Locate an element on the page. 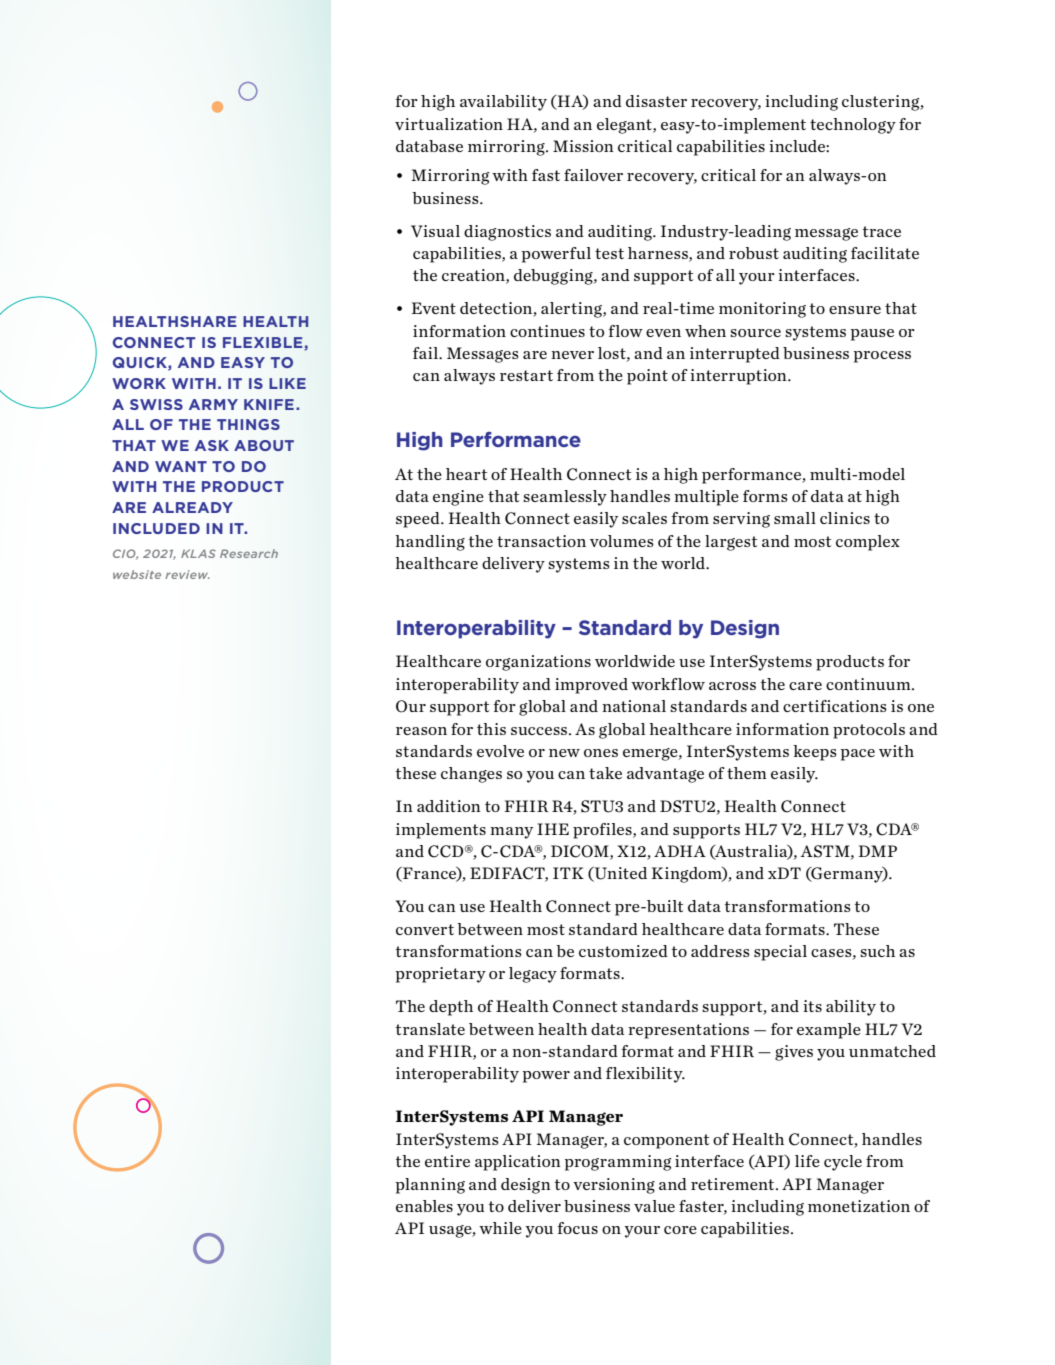 The width and height of the page is (1055, 1365). certifications is located at coordinates (835, 706).
